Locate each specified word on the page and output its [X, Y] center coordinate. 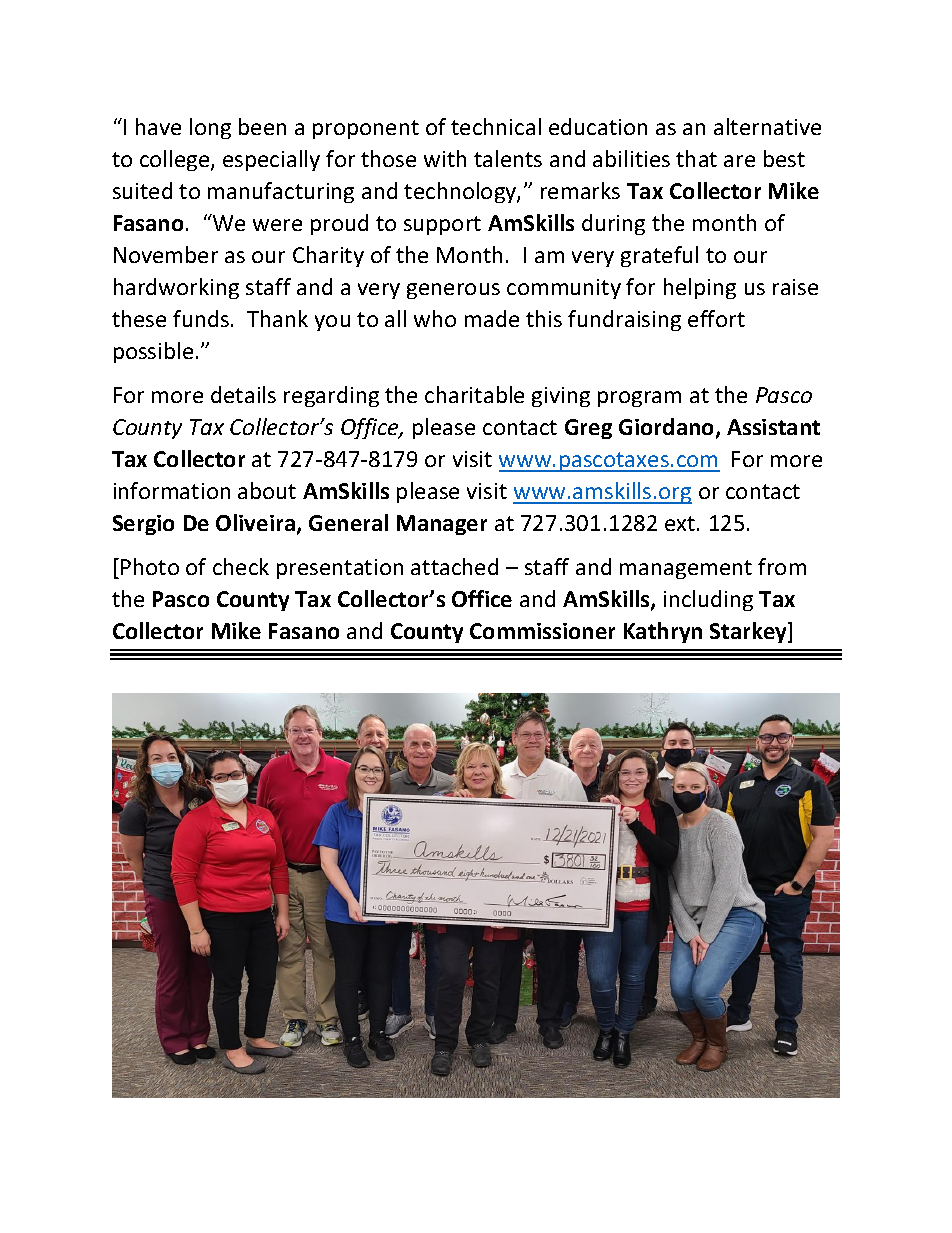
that [696, 158]
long [210, 128]
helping [700, 288]
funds [201, 318]
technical [496, 126]
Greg [588, 429]
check [241, 566]
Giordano [668, 428]
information [172, 490]
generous [453, 291]
